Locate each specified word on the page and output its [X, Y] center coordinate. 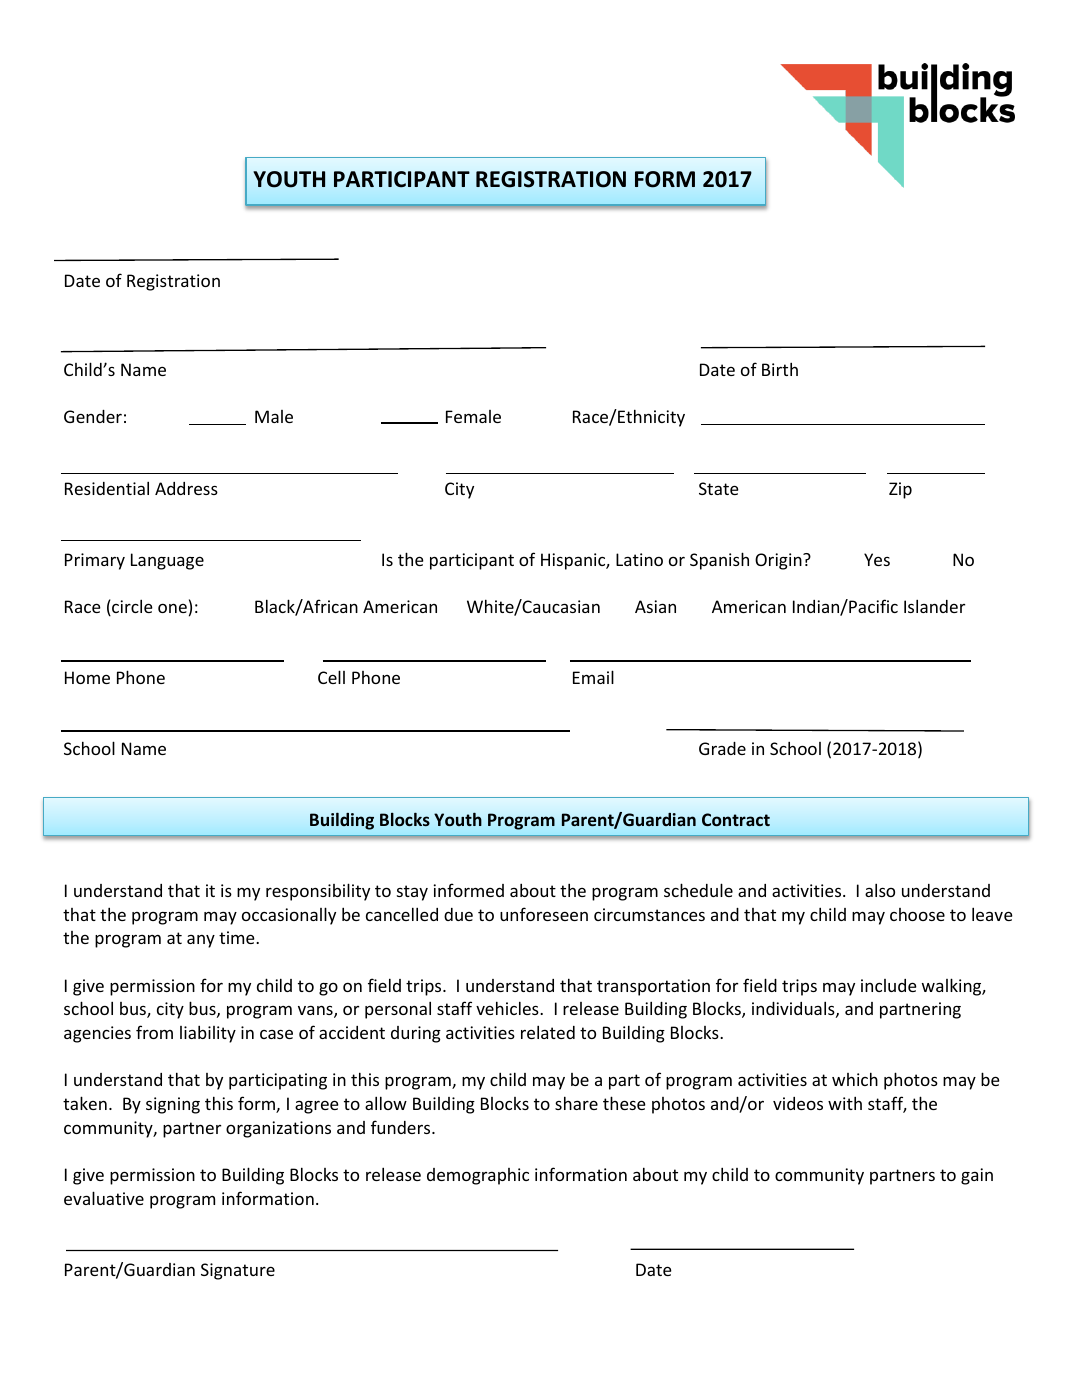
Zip [900, 490]
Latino [639, 559]
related [548, 1032]
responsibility [318, 892]
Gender [93, 416]
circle [131, 607]
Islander [934, 606]
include [889, 985]
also [880, 890]
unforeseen [544, 914]
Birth [780, 369]
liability [208, 1034]
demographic [478, 1176]
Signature [238, 1271]
